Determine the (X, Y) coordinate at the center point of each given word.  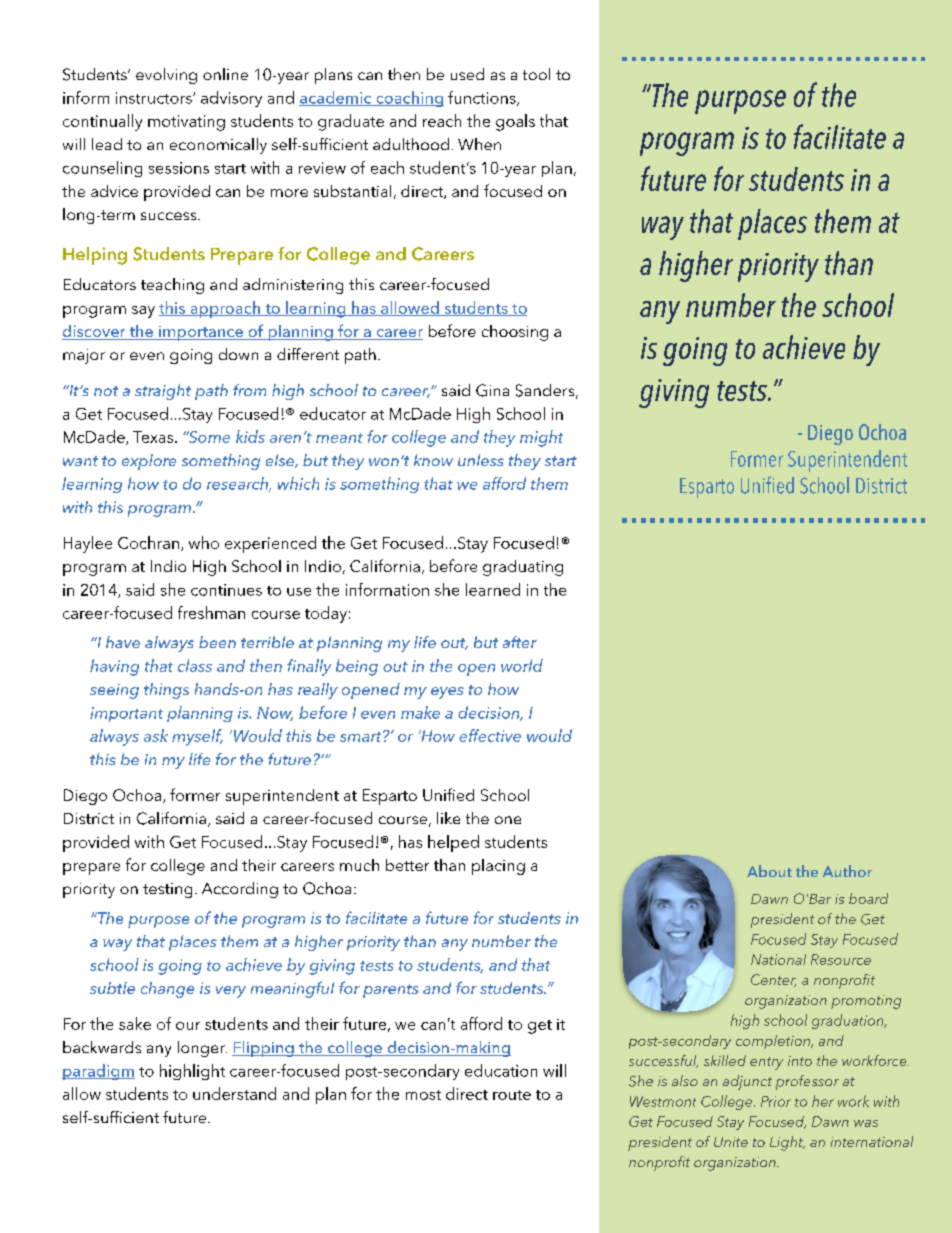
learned (493, 589)
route (512, 1095)
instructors (155, 98)
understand (234, 1093)
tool (536, 74)
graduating (523, 568)
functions (483, 98)
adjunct (747, 1082)
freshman (211, 612)
